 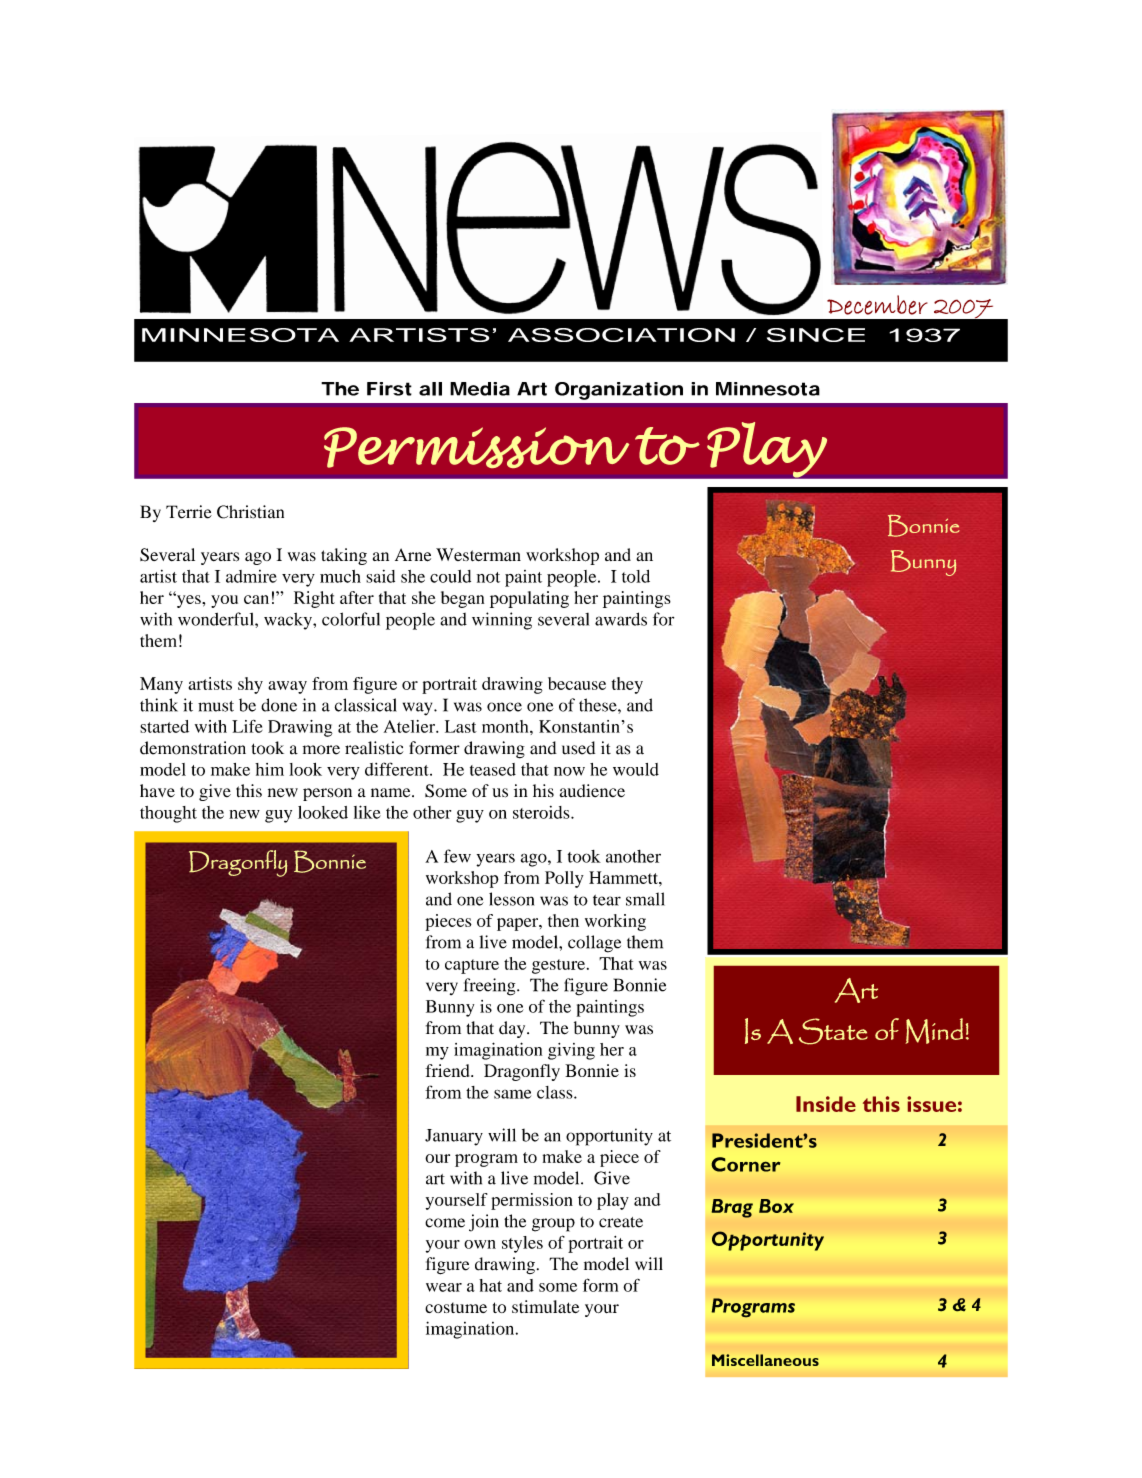 I want to click on First, so click(x=389, y=389).
